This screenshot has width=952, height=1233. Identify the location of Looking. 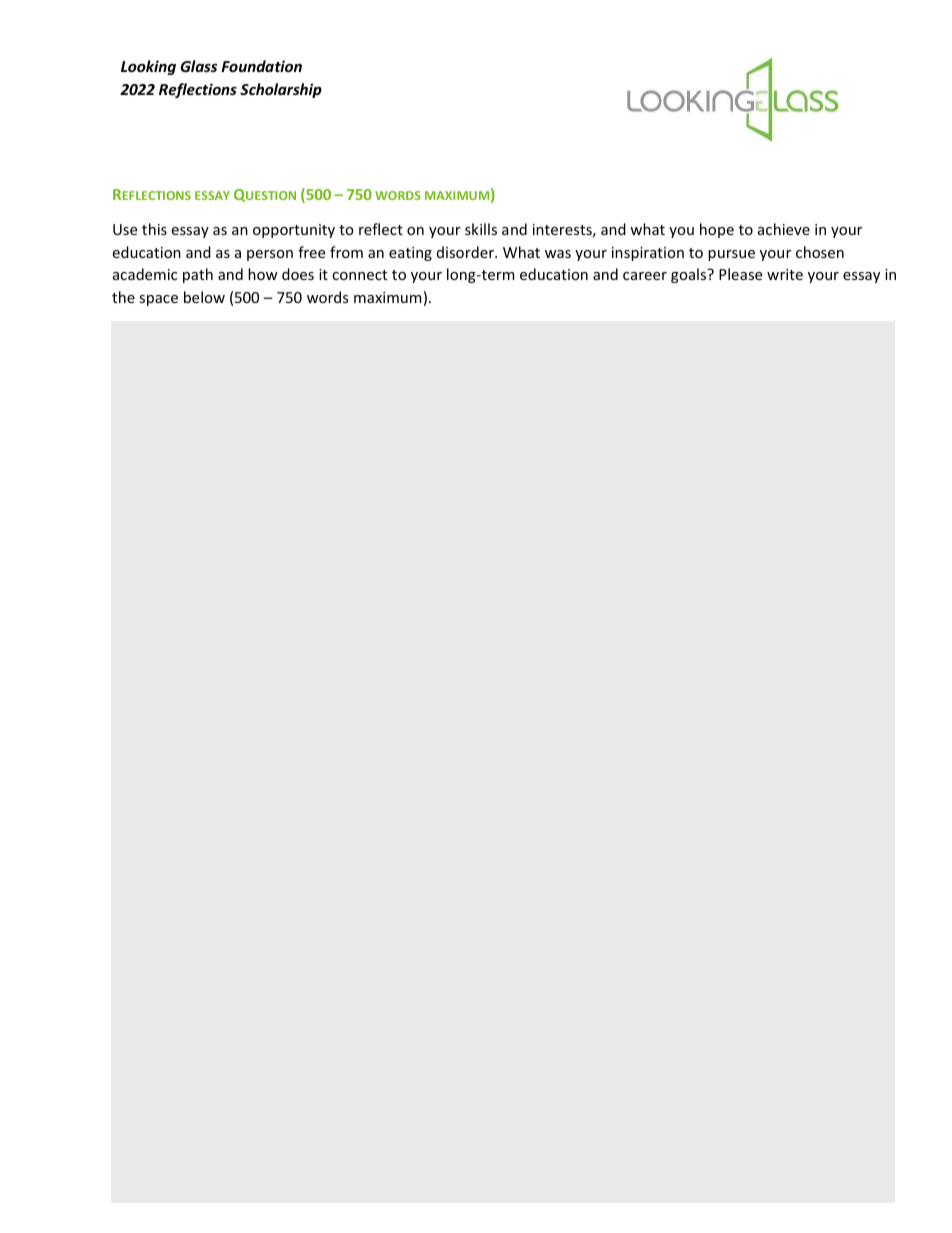
(148, 67).
